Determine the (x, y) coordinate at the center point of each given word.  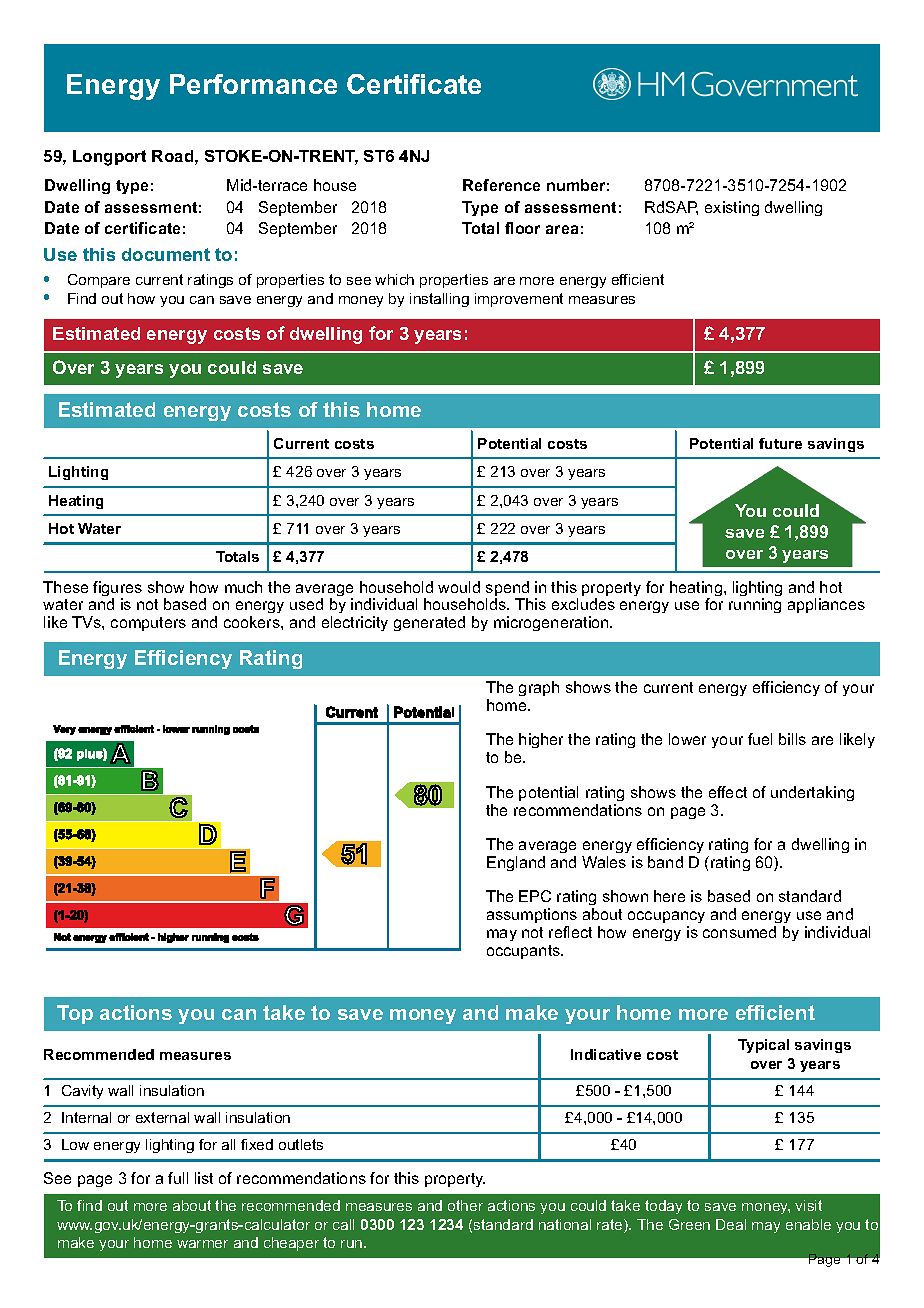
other (465, 1205)
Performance (253, 84)
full (178, 1178)
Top (75, 1014)
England (516, 863)
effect (728, 792)
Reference (501, 185)
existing (732, 208)
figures (117, 590)
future (780, 443)
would (459, 587)
